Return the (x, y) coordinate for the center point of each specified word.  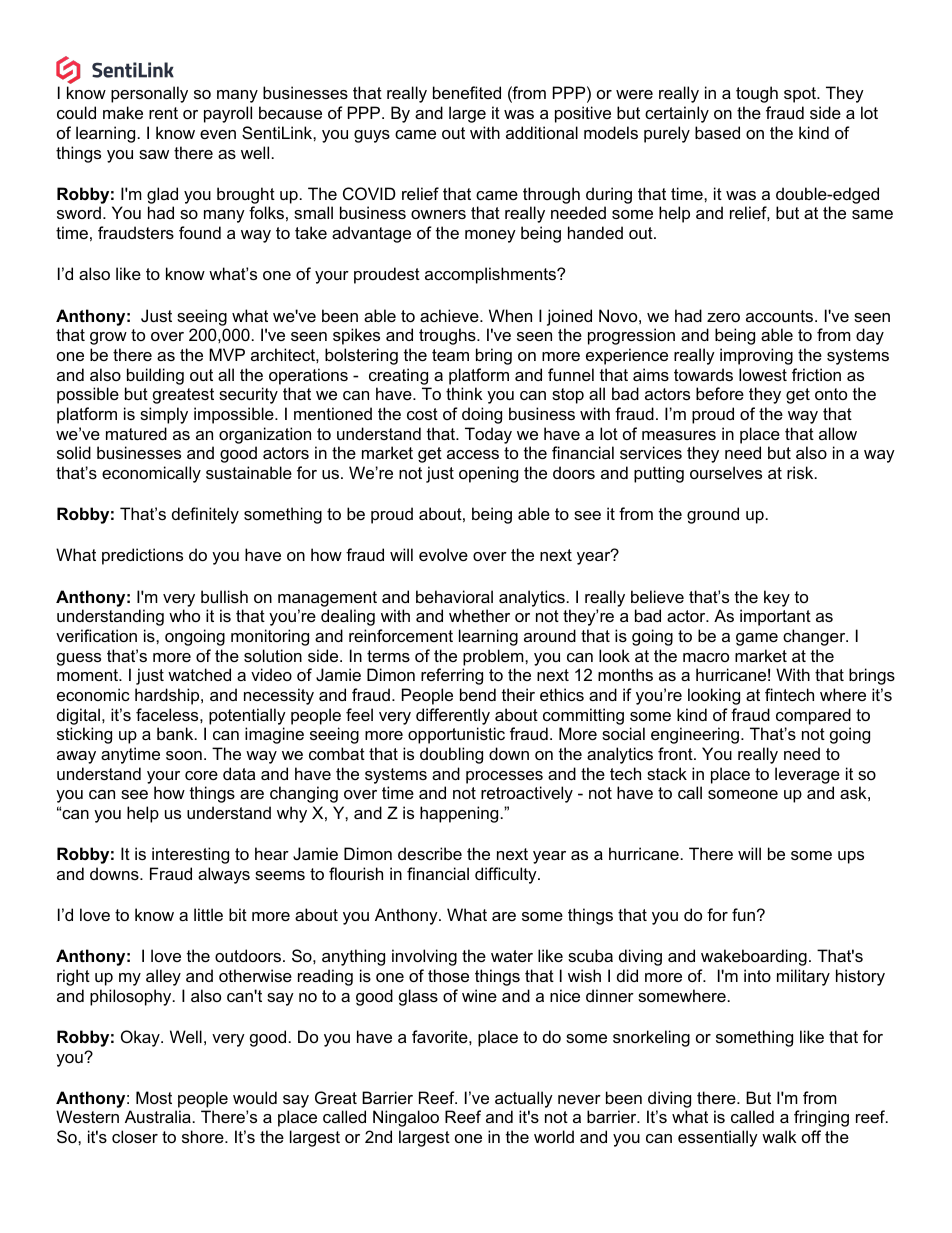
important (775, 617)
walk (779, 1136)
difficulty (507, 875)
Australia (158, 1116)
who (184, 615)
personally (149, 94)
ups (851, 857)
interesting (190, 855)
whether (479, 615)
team (450, 355)
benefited (467, 92)
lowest (763, 374)
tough (757, 94)
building (155, 376)
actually (524, 1099)
